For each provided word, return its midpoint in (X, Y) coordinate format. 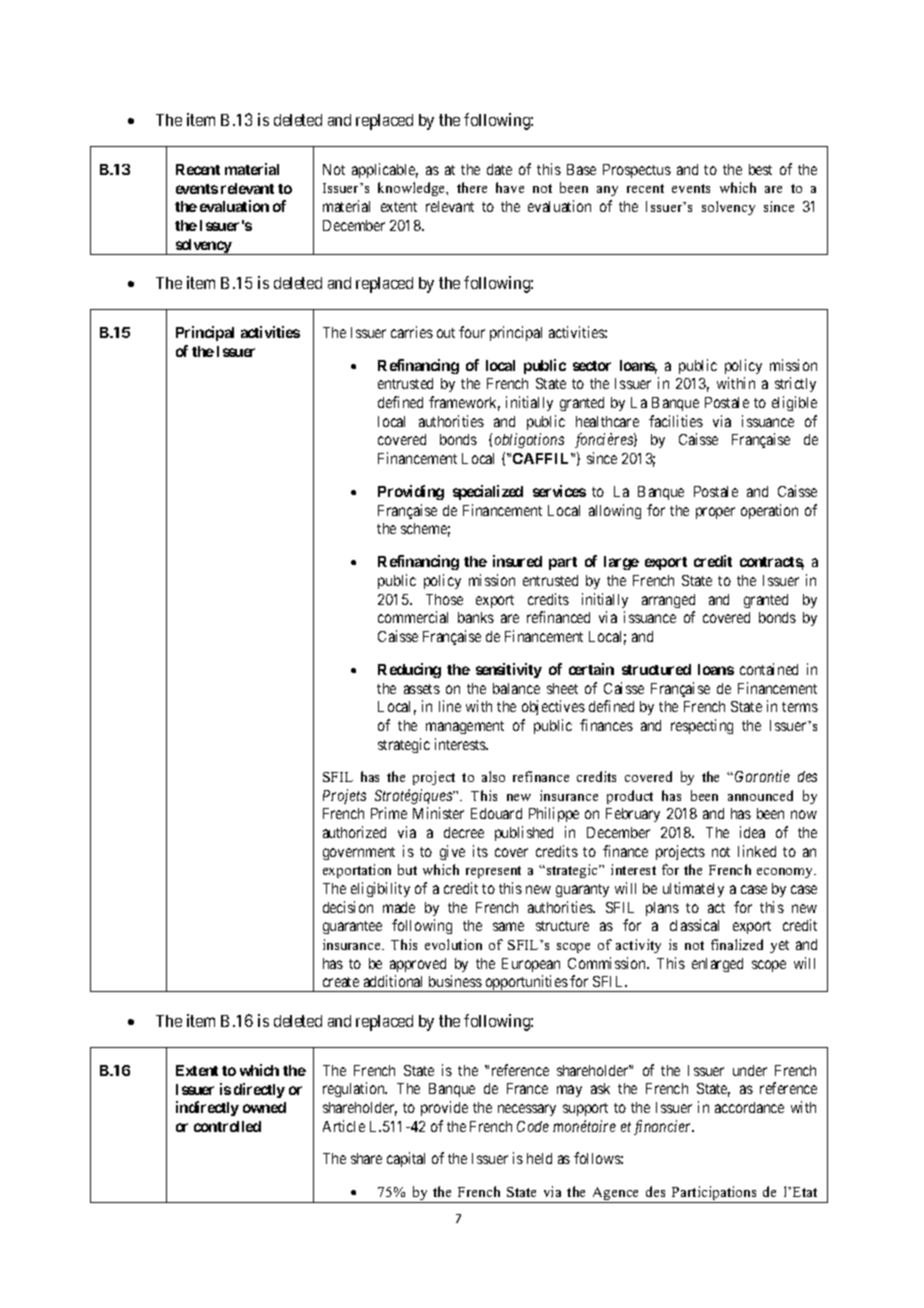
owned (264, 1107)
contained (769, 669)
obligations (529, 440)
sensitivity (509, 670)
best (760, 169)
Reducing (409, 670)
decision (348, 907)
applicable (385, 170)
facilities (676, 421)
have (510, 187)
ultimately (693, 889)
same (508, 926)
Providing (411, 492)
